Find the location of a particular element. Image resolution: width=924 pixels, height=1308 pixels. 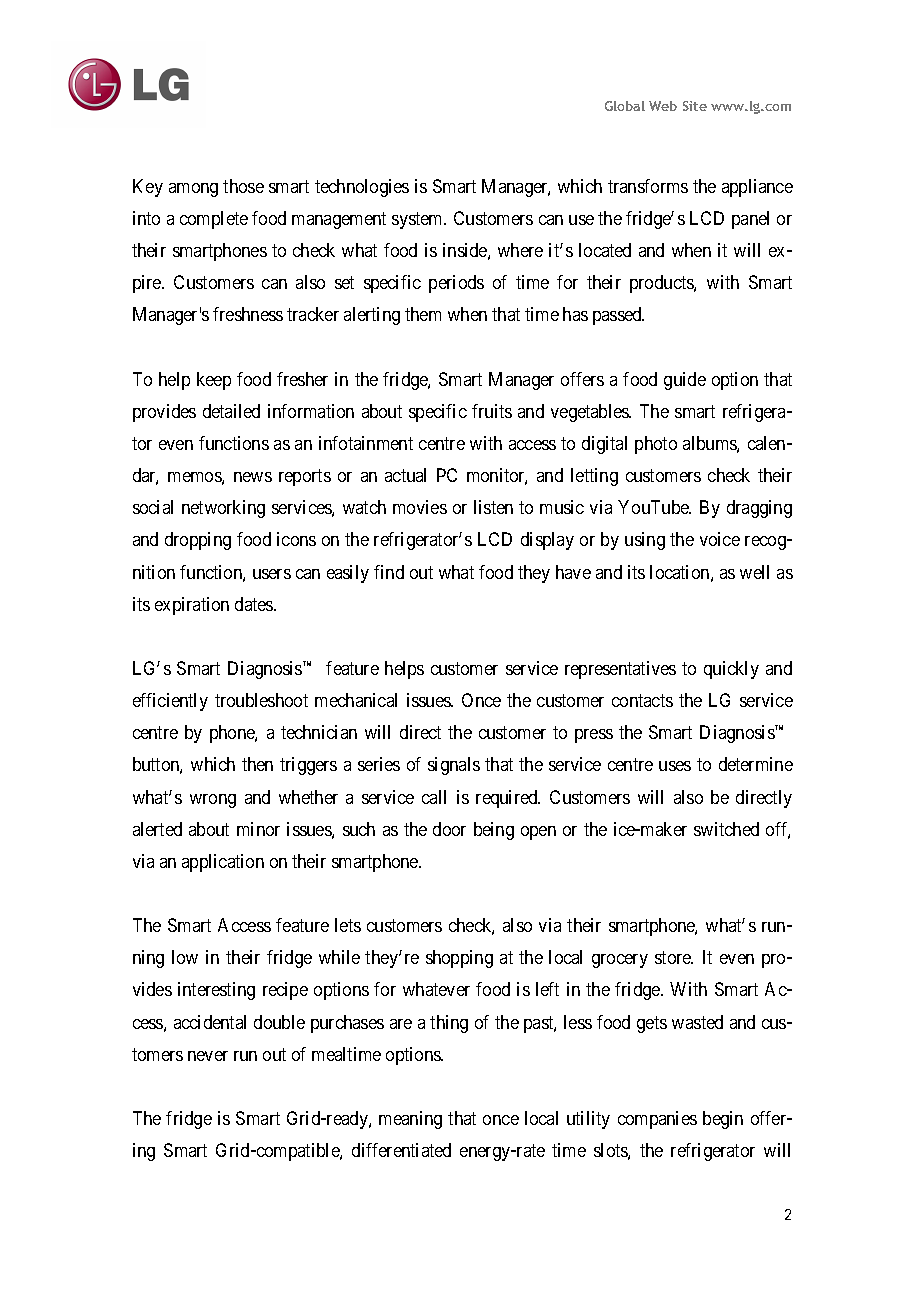

uses is located at coordinates (675, 766).
